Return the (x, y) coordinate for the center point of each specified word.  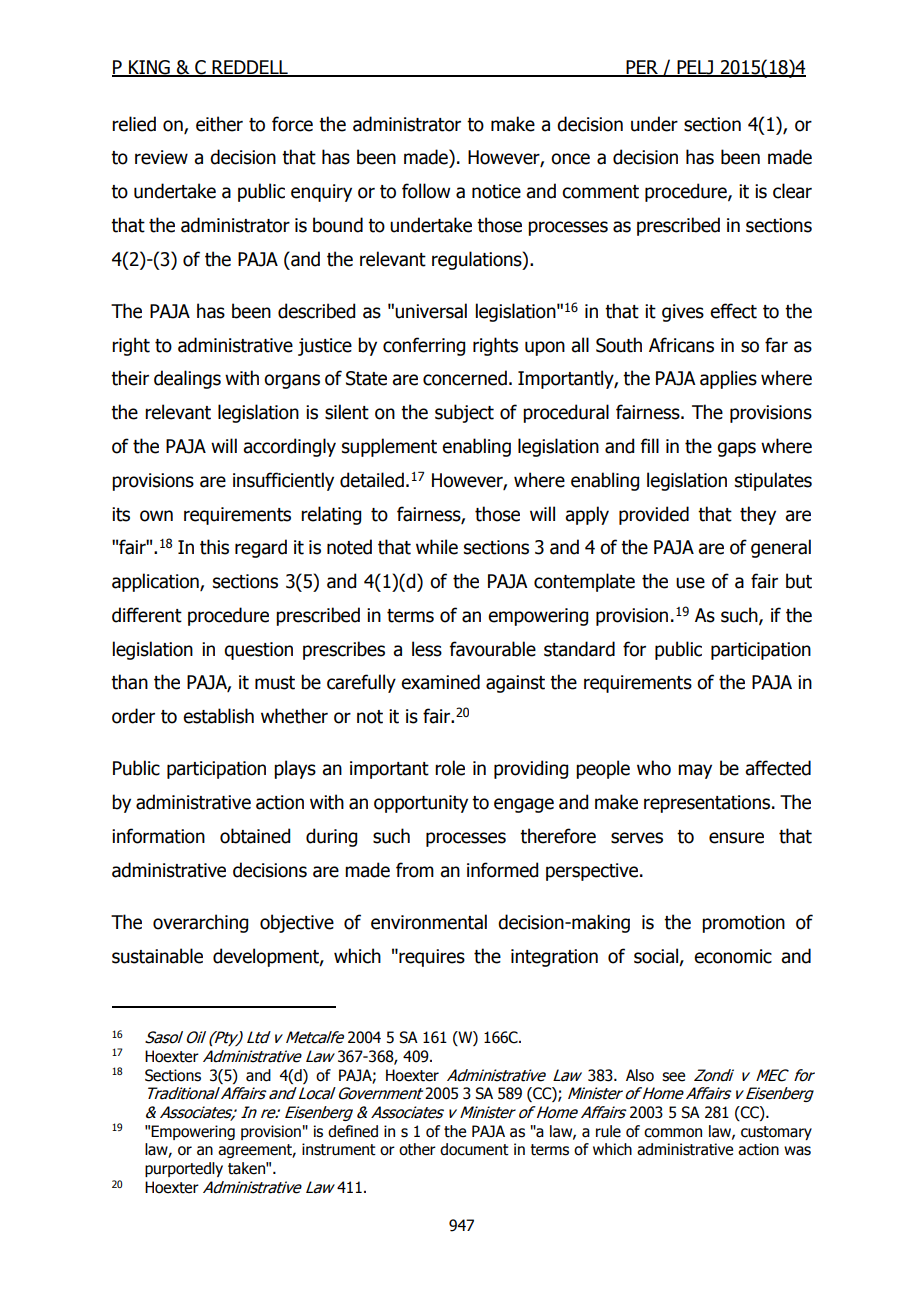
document (474, 1149)
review (161, 157)
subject (464, 413)
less (427, 649)
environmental (429, 922)
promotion (743, 924)
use (690, 583)
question (258, 651)
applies (728, 379)
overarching (200, 923)
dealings (187, 379)
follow (426, 191)
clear (792, 191)
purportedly (184, 1169)
